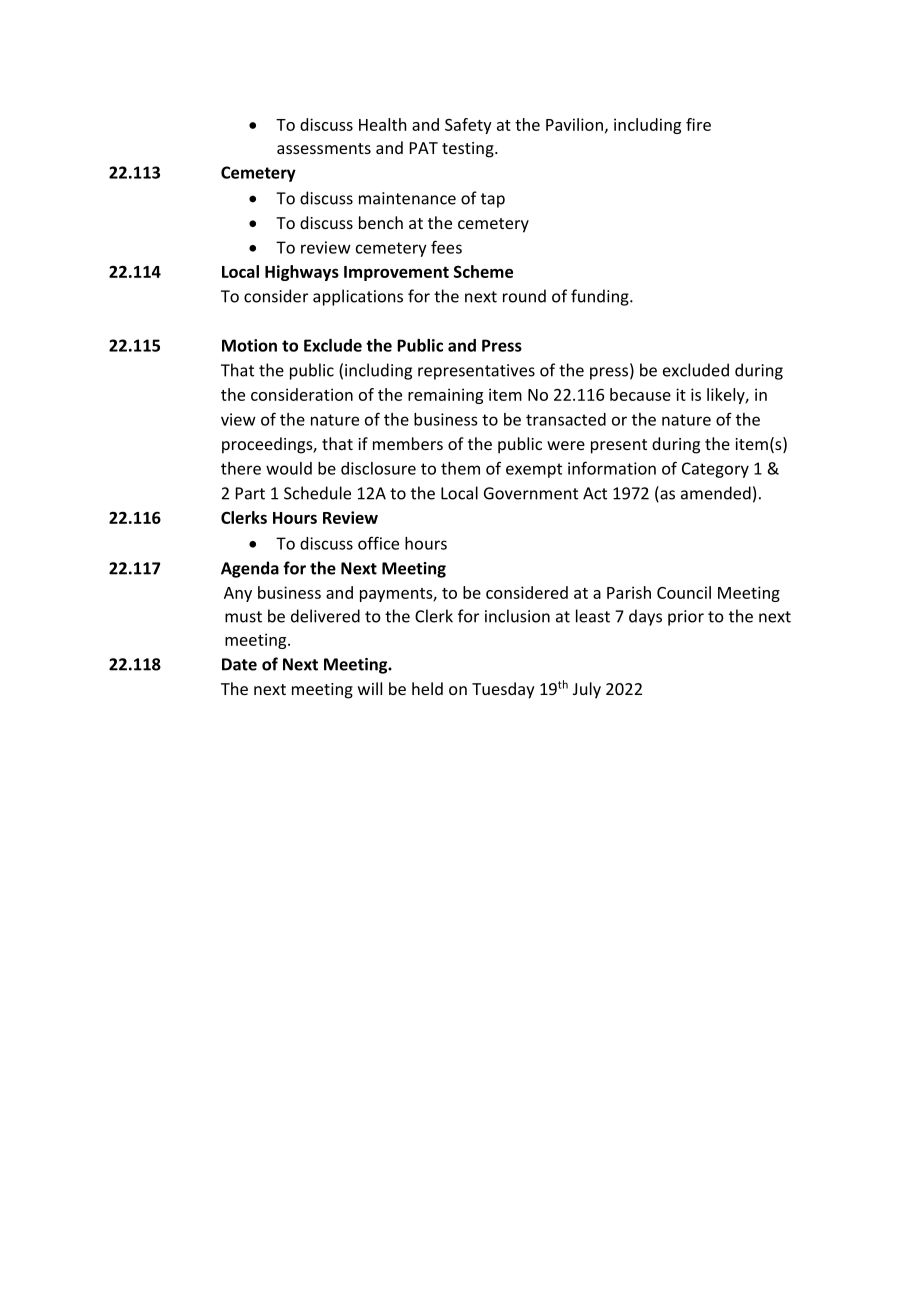 The image size is (924, 1308). I want to click on testing, so click(469, 150).
